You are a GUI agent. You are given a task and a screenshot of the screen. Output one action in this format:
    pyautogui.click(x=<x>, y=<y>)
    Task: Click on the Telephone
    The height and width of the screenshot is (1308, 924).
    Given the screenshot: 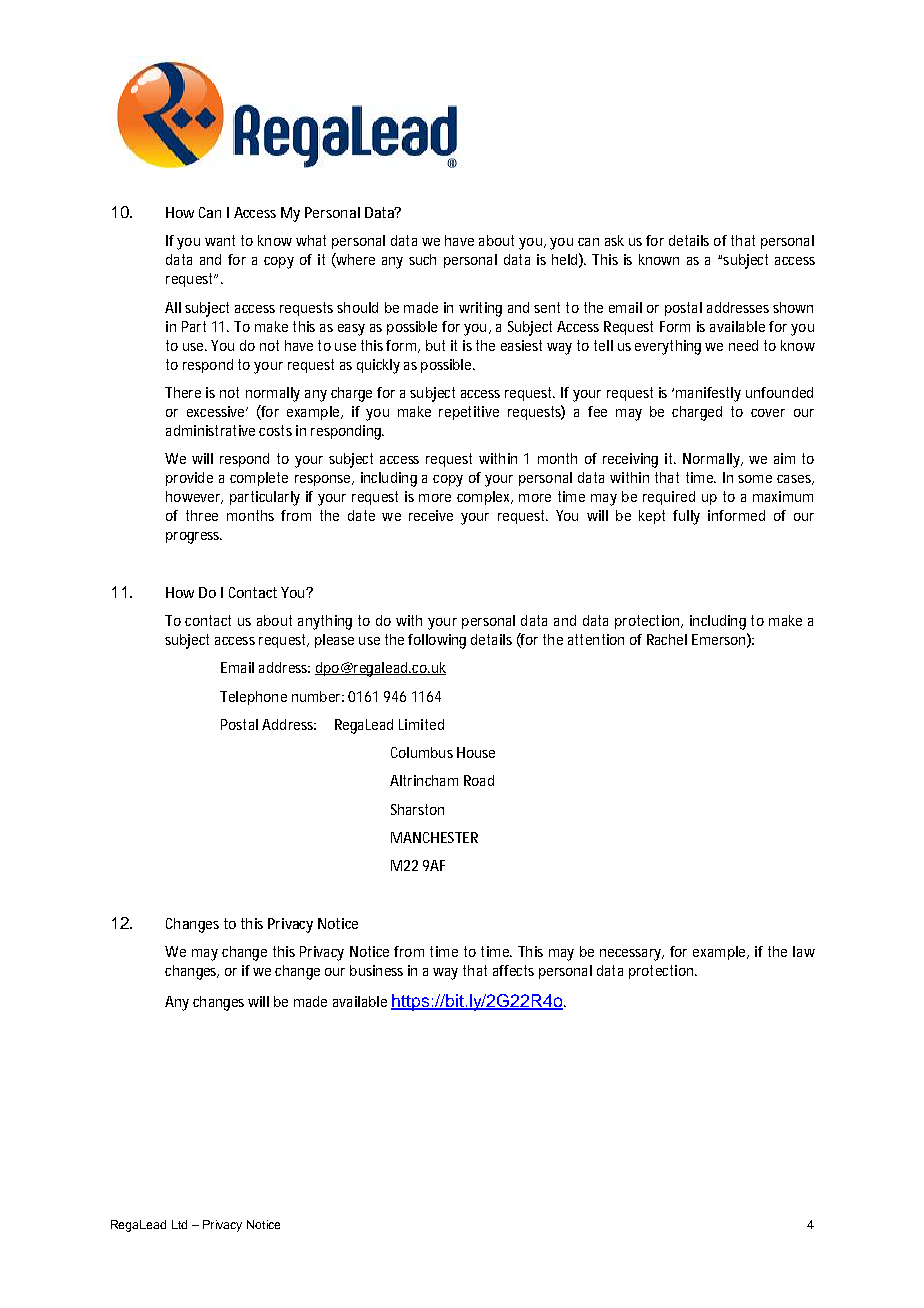 What is the action you would take?
    pyautogui.click(x=253, y=698)
